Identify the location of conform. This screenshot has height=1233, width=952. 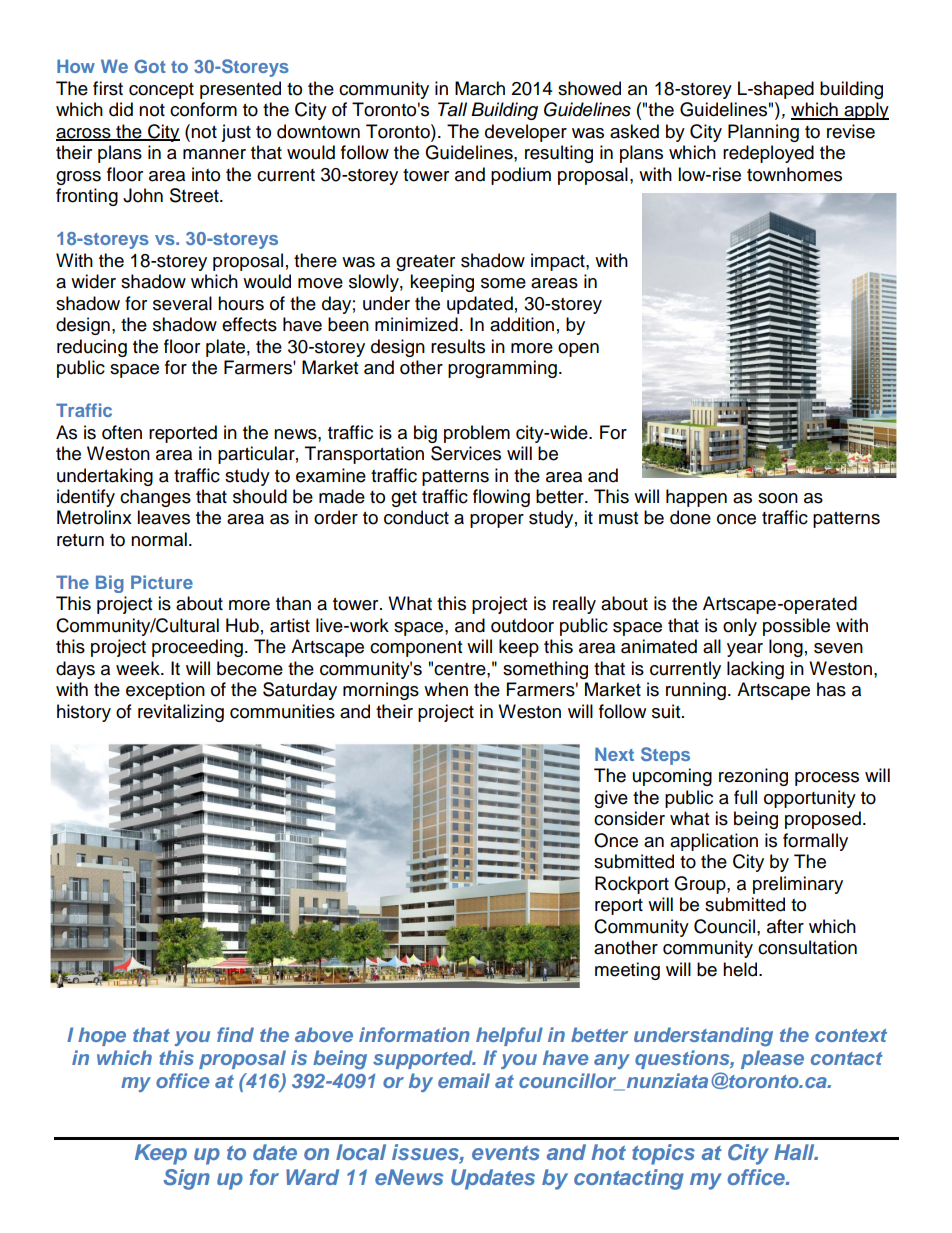
(203, 109).
